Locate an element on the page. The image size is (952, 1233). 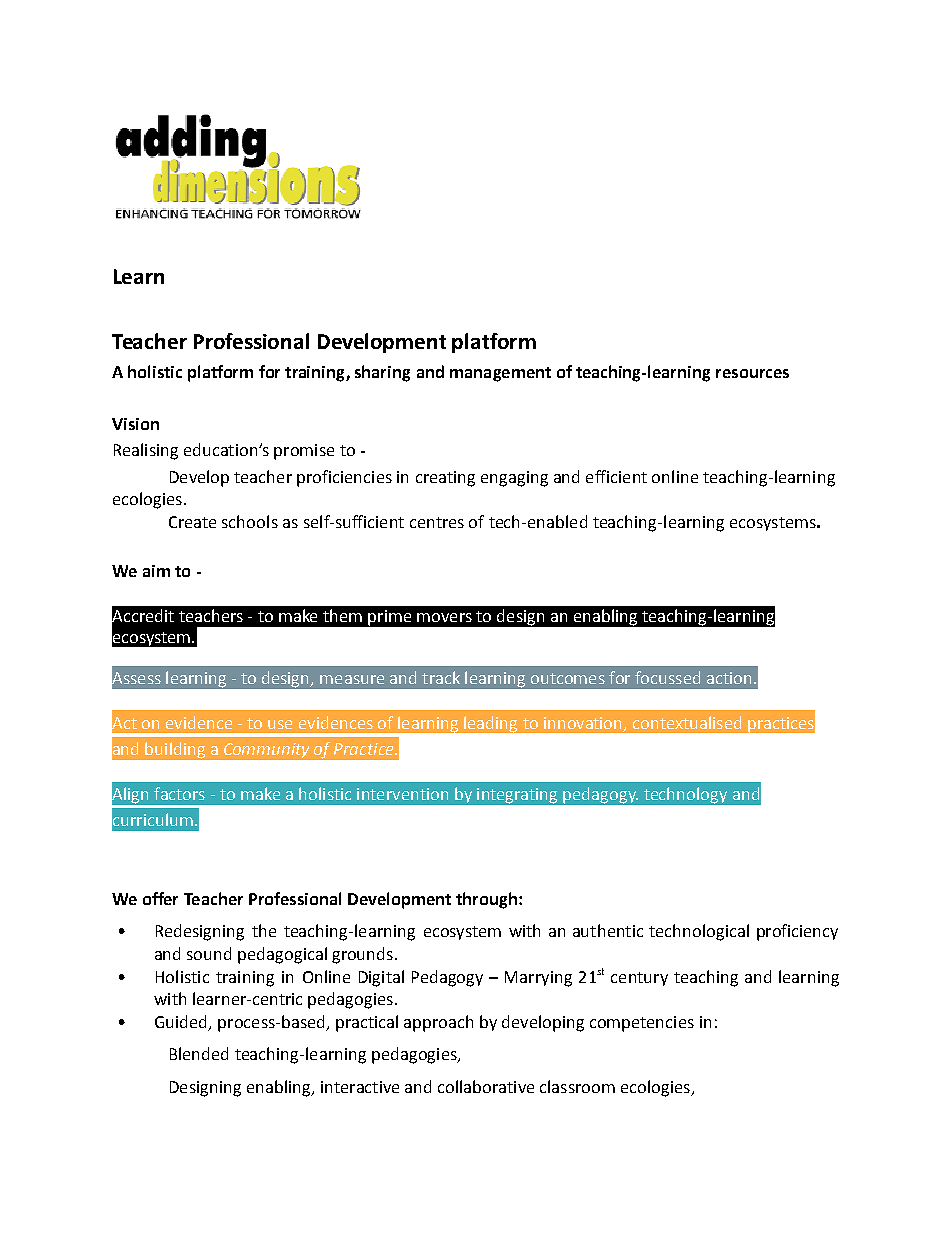
track is located at coordinates (441, 677).
